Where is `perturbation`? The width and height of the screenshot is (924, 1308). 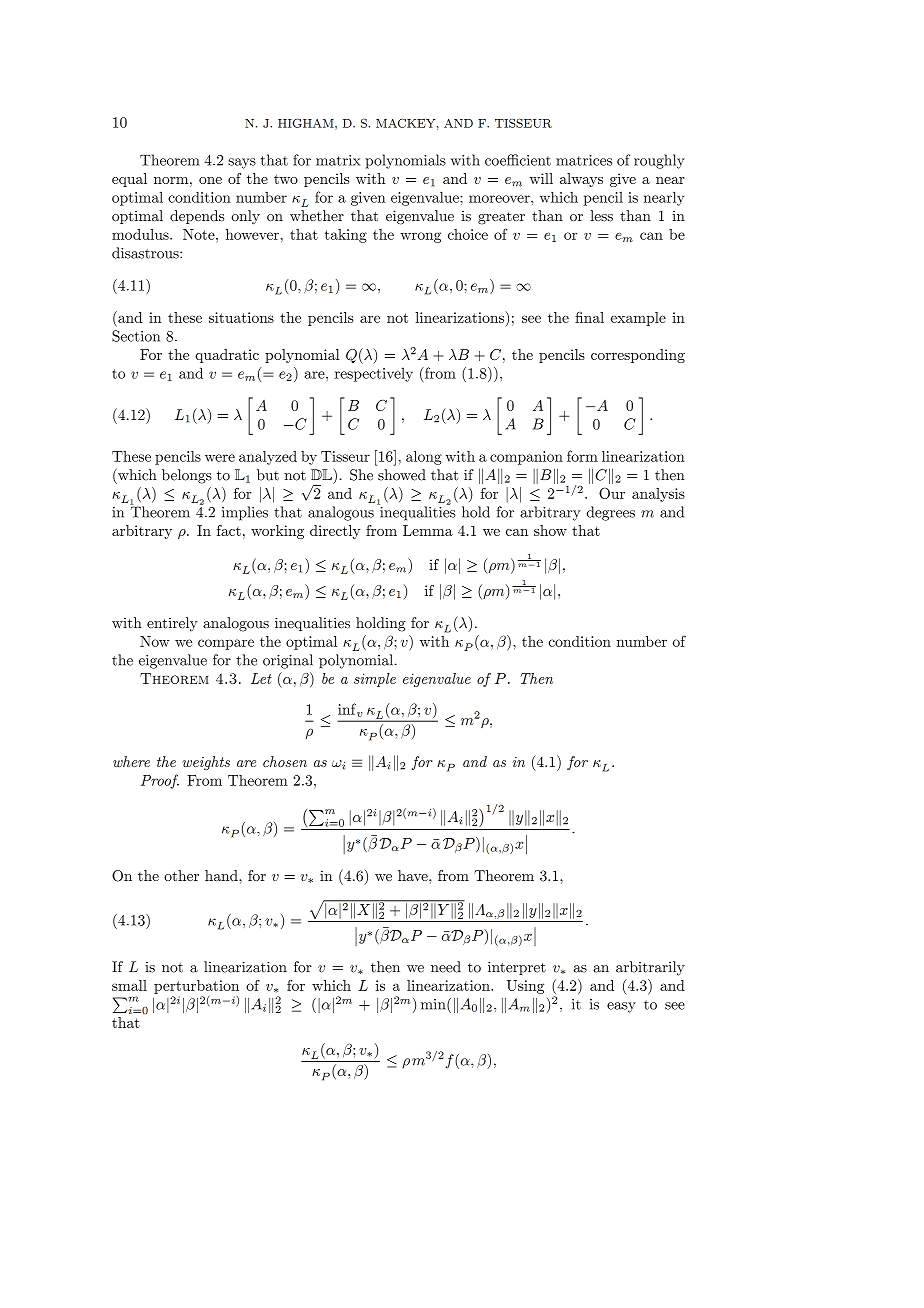 perturbation is located at coordinates (196, 987).
